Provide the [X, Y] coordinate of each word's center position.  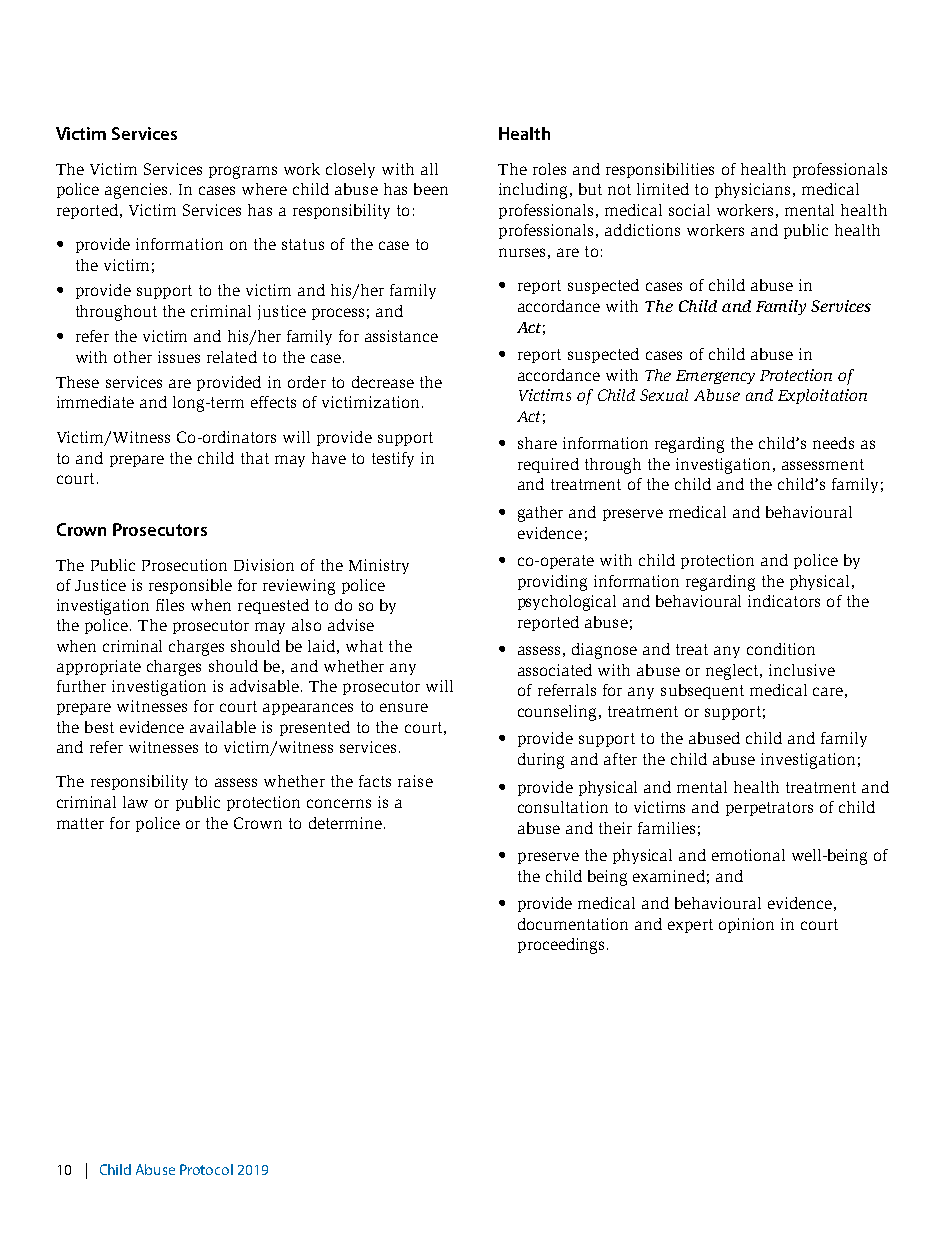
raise [415, 781]
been [431, 189]
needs [833, 443]
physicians [752, 190]
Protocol [206, 1169]
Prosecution [184, 565]
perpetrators [769, 809]
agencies [136, 191]
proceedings [563, 946]
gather [540, 514]
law [135, 802]
